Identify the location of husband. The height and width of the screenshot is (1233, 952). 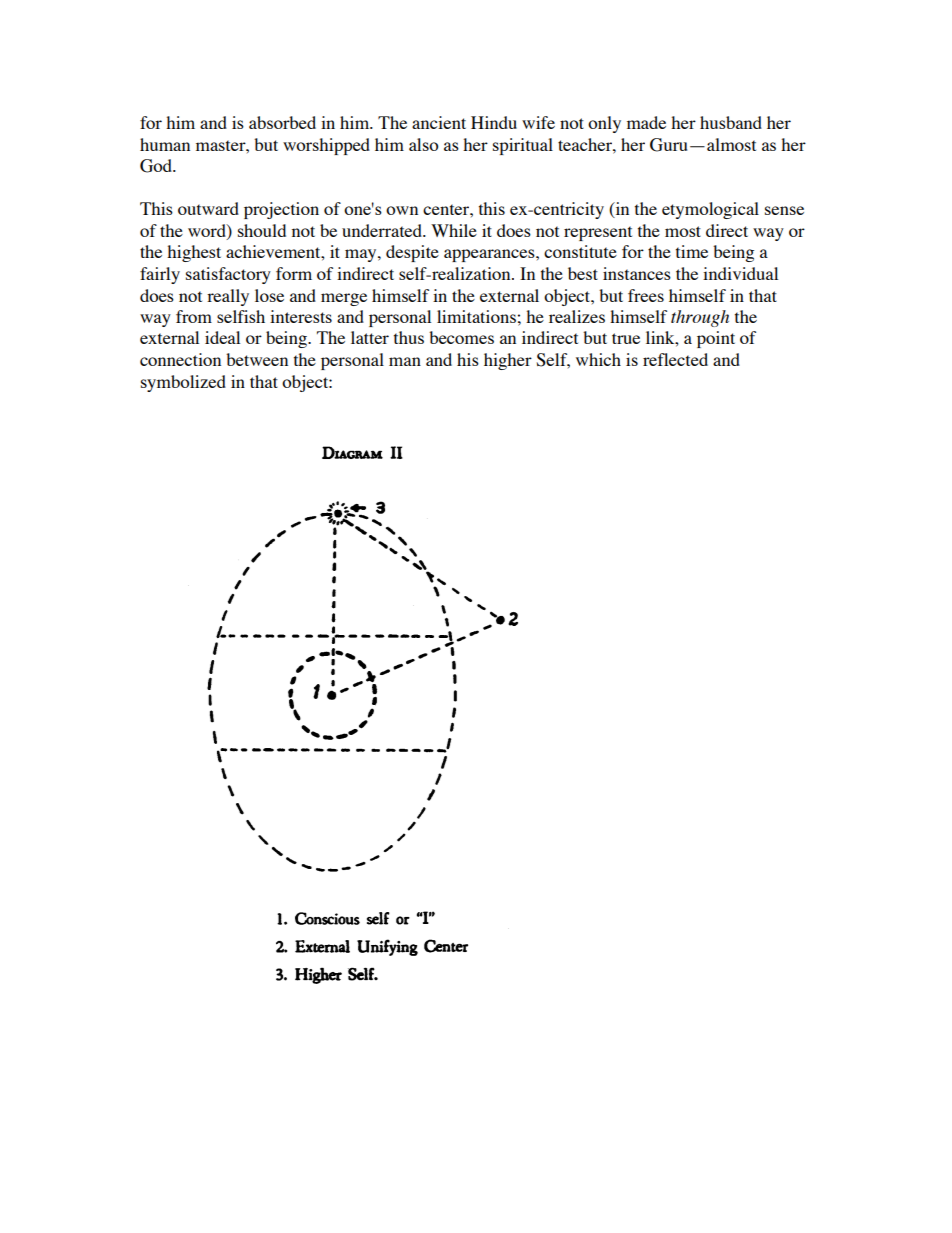
(731, 122).
